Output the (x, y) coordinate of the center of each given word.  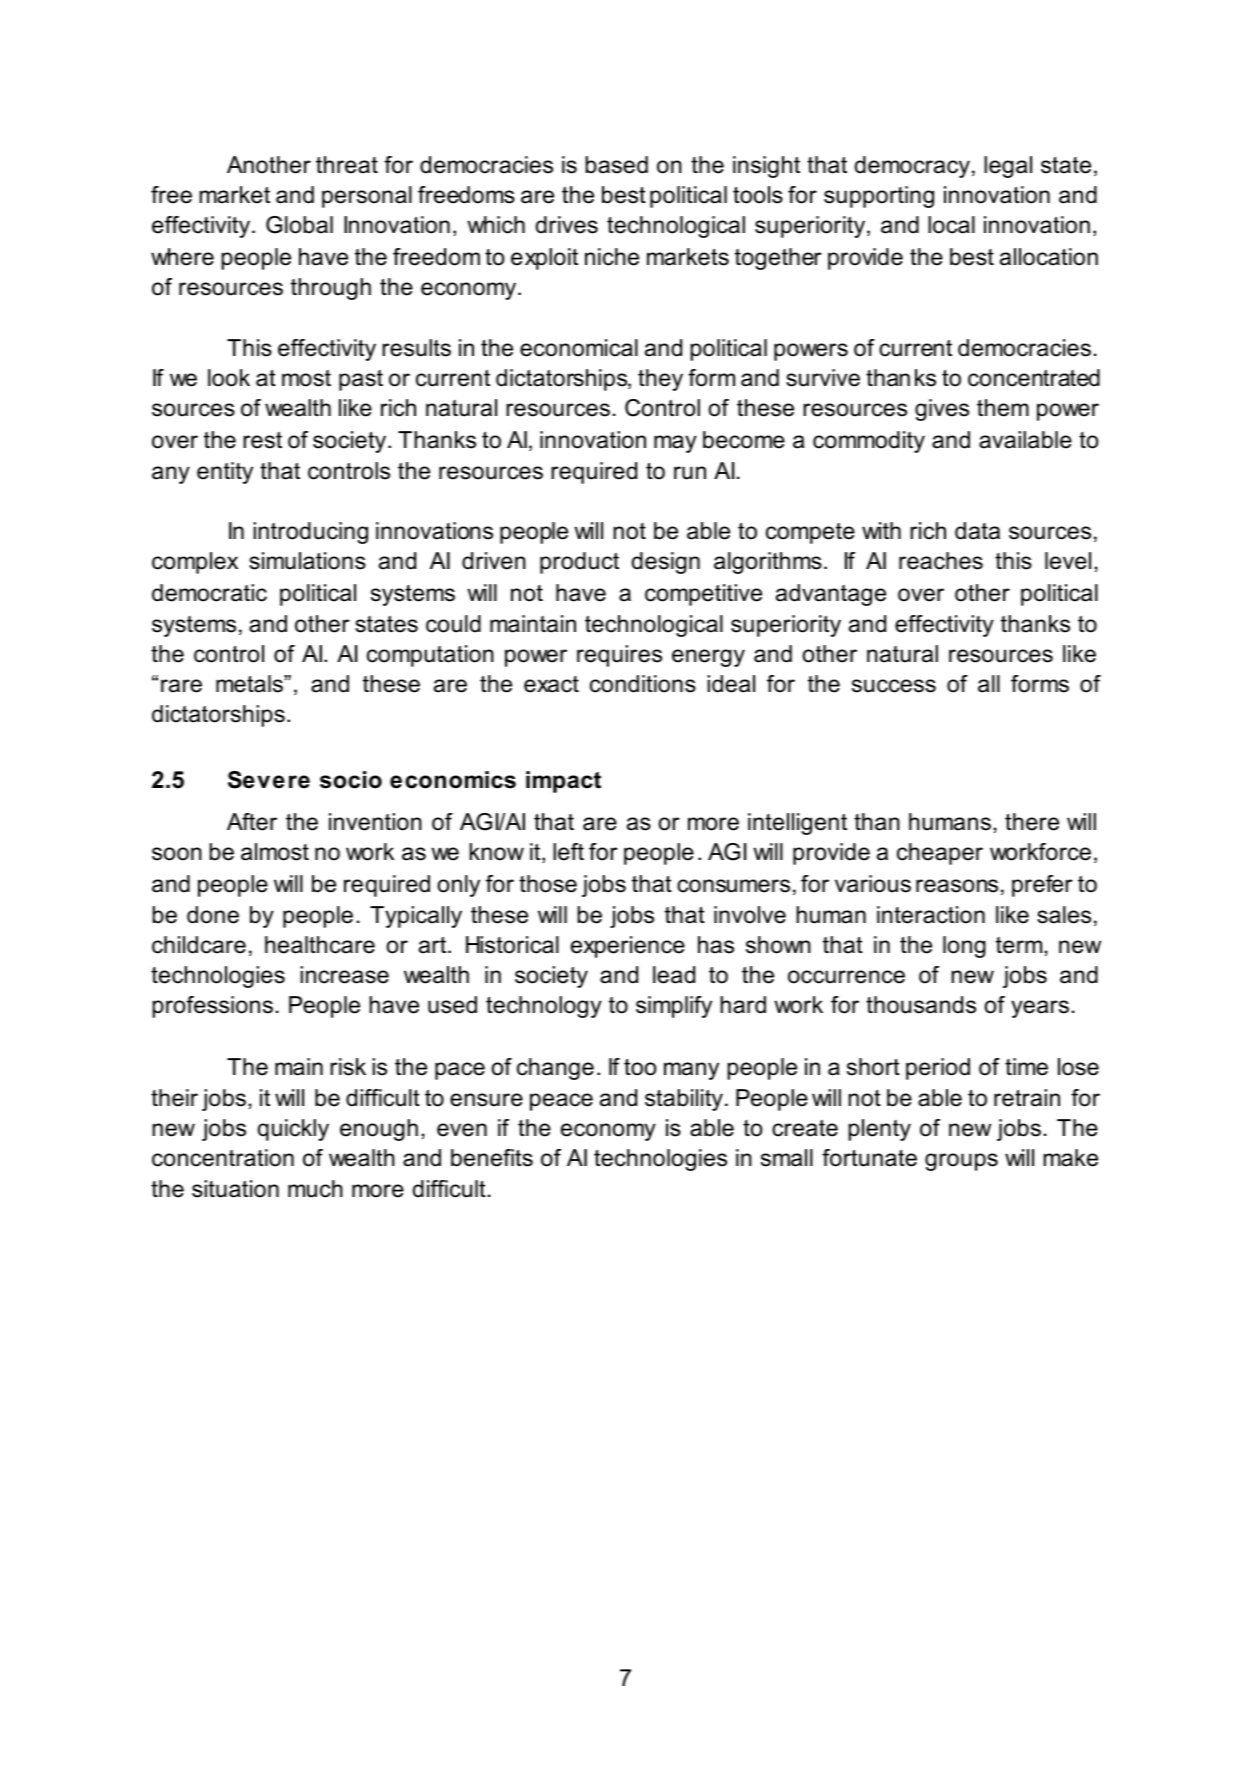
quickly (293, 1130)
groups (961, 1162)
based (616, 165)
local (951, 225)
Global (299, 225)
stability (684, 1100)
